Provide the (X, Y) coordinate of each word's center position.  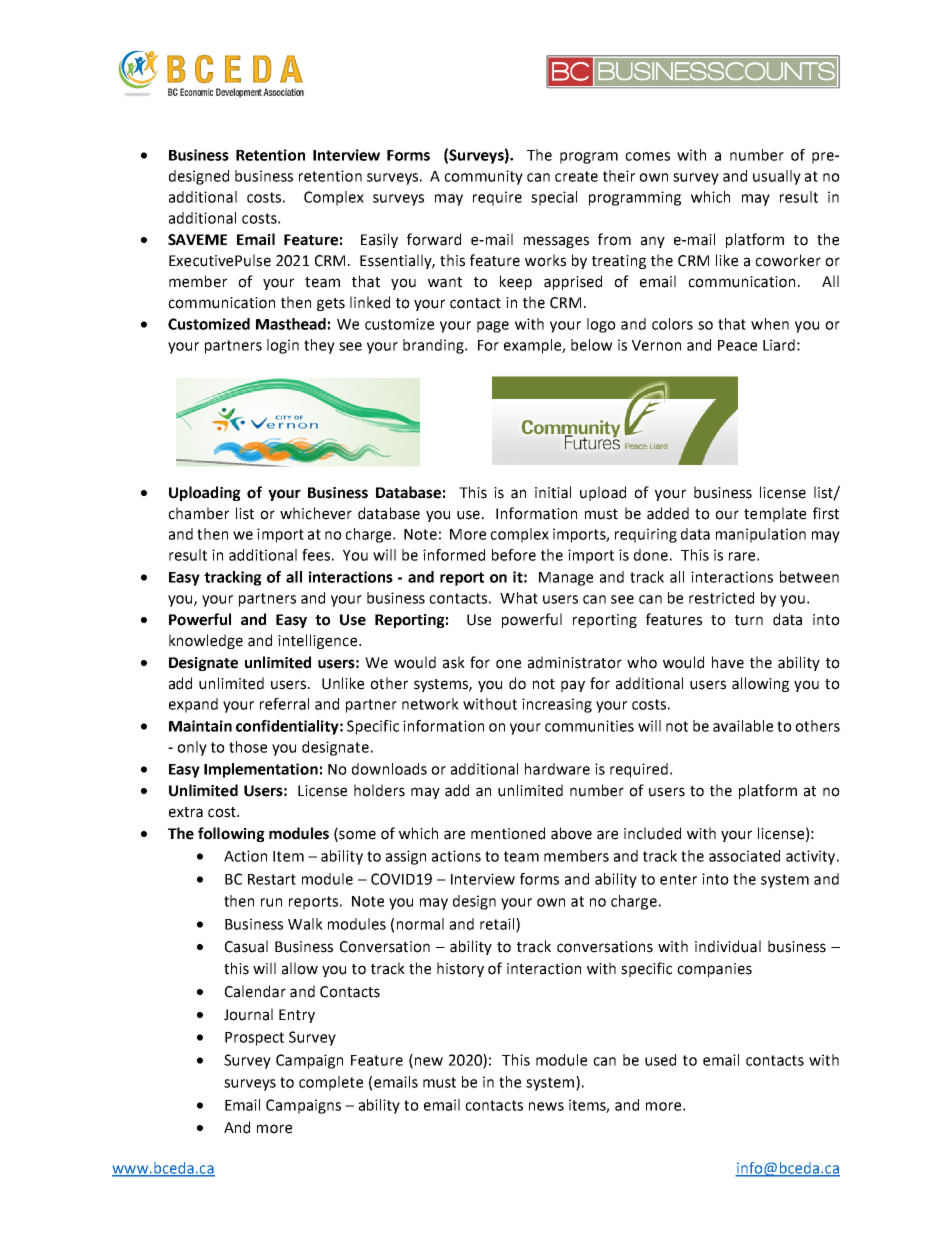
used (660, 1060)
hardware (557, 769)
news (546, 1106)
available (743, 726)
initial (553, 492)
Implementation (261, 770)
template (775, 514)
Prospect (254, 1039)
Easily (379, 240)
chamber (198, 513)
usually (777, 177)
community (483, 177)
